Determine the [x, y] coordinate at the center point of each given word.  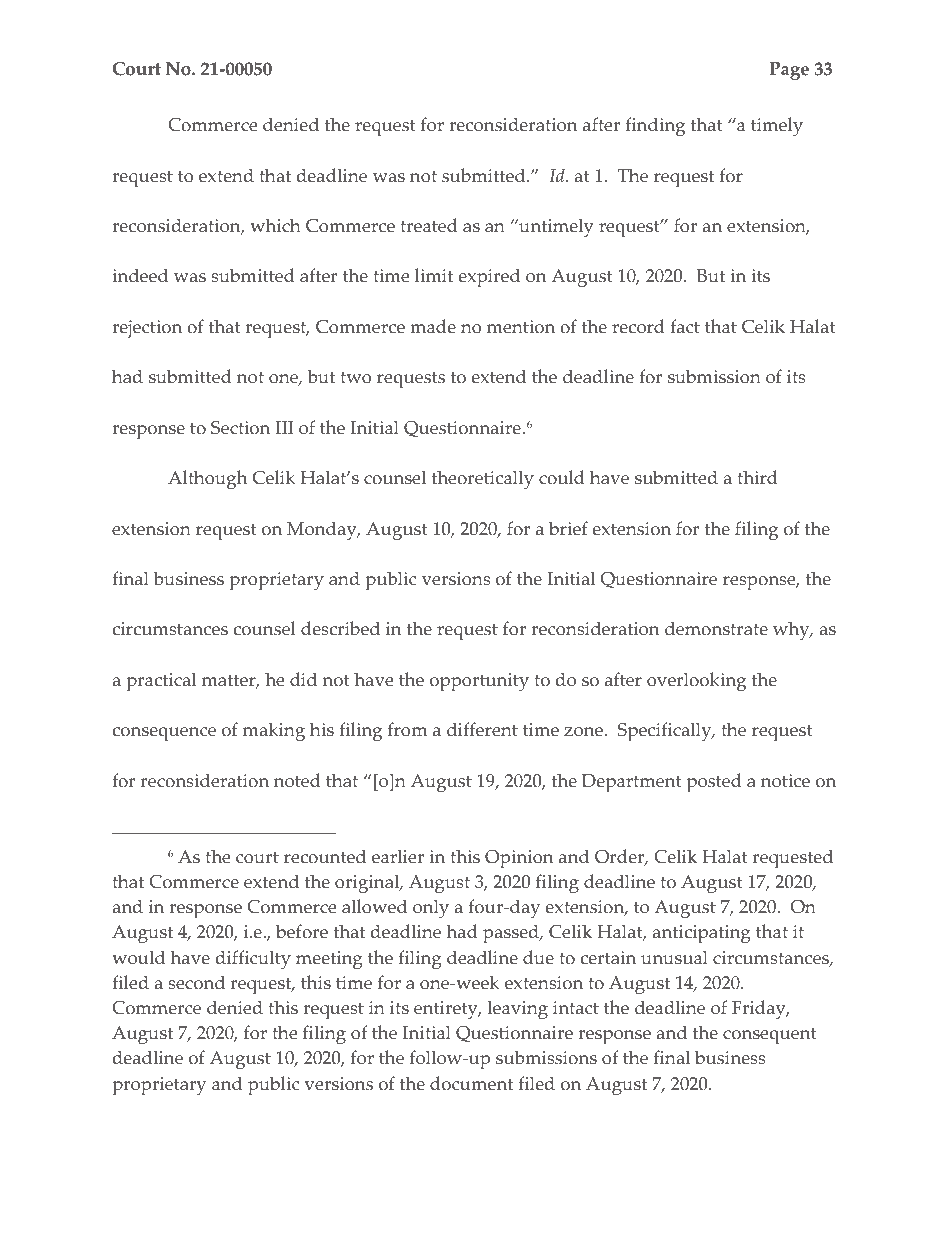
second [196, 982]
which [275, 225]
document [471, 1083]
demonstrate [716, 628]
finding [655, 126]
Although [207, 479]
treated [429, 225]
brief [568, 528]
